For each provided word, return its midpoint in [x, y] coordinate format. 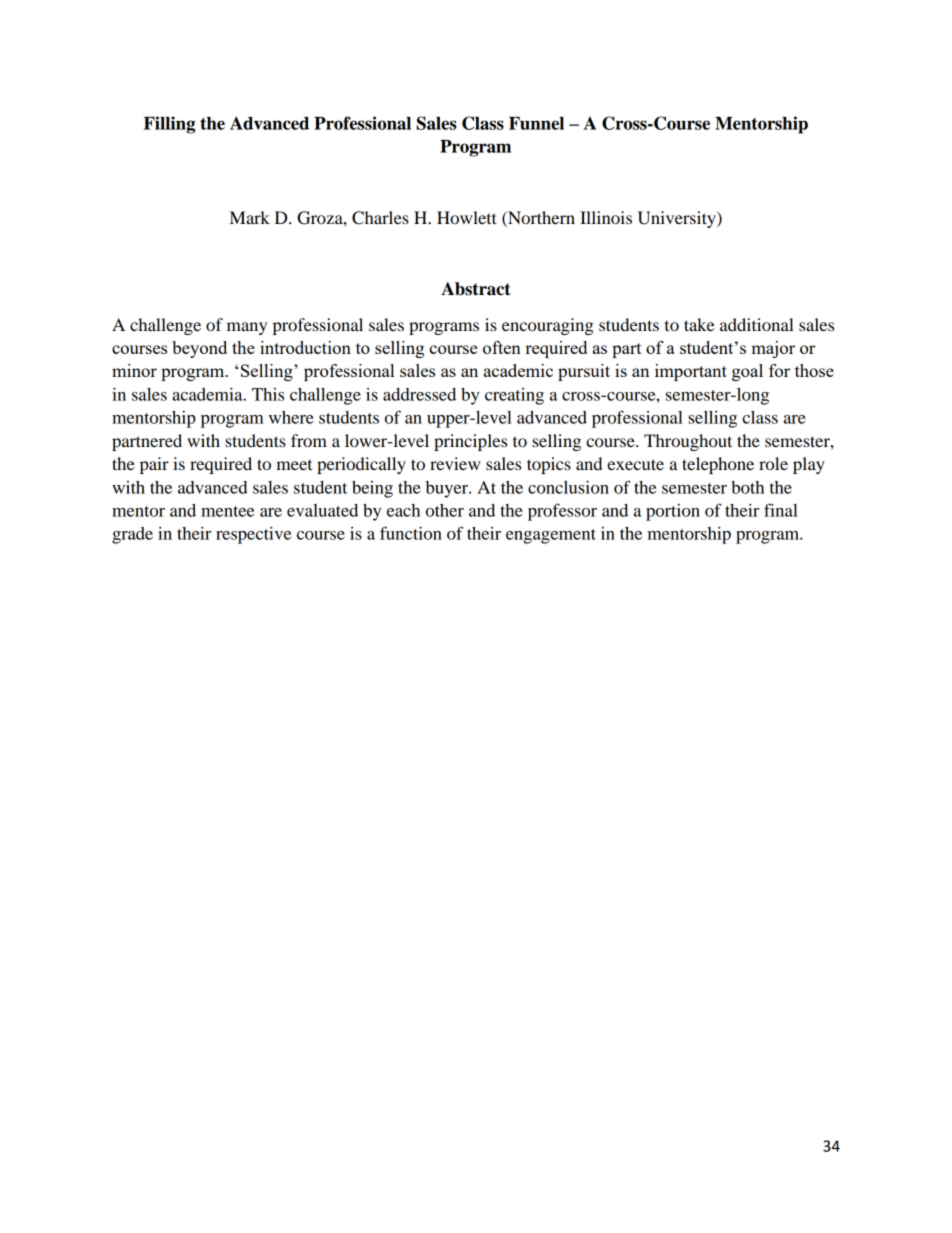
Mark [250, 217]
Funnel [536, 123]
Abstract [476, 289]
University [678, 219]
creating [514, 396]
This [268, 394]
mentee [227, 511]
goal [747, 372]
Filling [169, 125]
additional [757, 324]
